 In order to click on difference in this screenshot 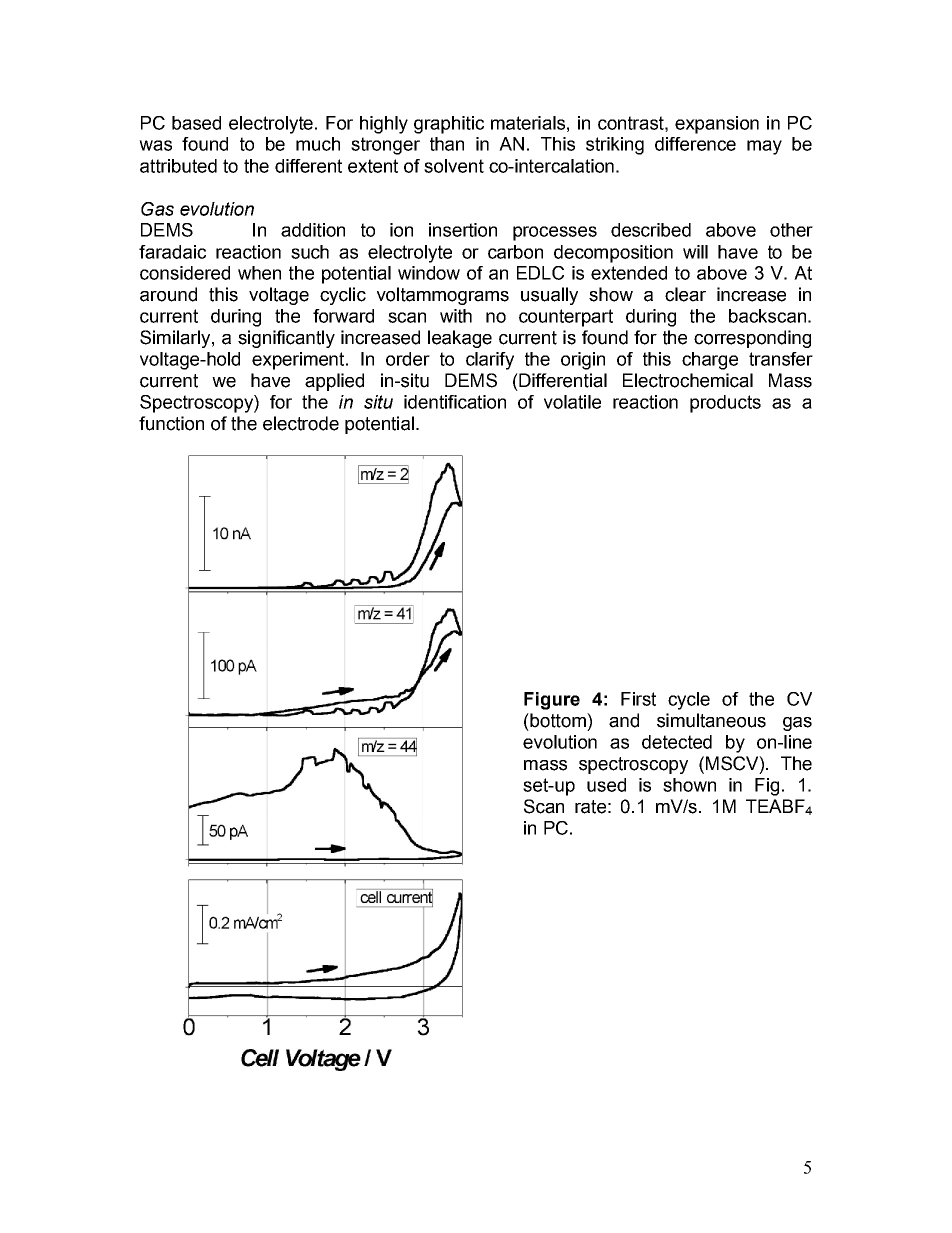, I will do `click(695, 144)`.
